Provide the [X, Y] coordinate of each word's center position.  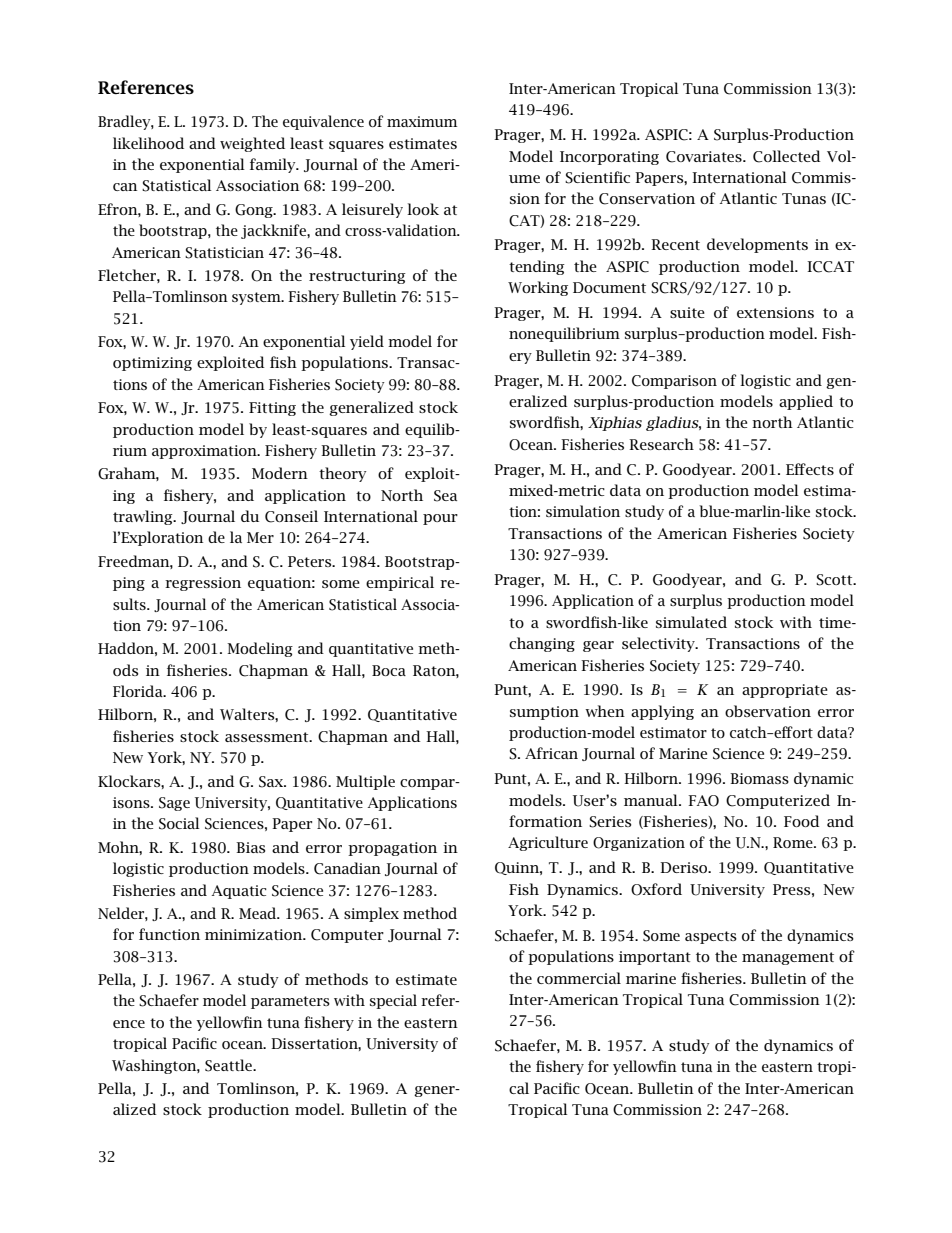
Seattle [229, 1065]
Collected [787, 156]
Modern [280, 473]
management [788, 958]
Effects [810, 469]
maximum [422, 121]
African [551, 753]
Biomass [759, 778]
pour [440, 519]
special [393, 1001]
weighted [252, 144]
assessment [268, 737]
